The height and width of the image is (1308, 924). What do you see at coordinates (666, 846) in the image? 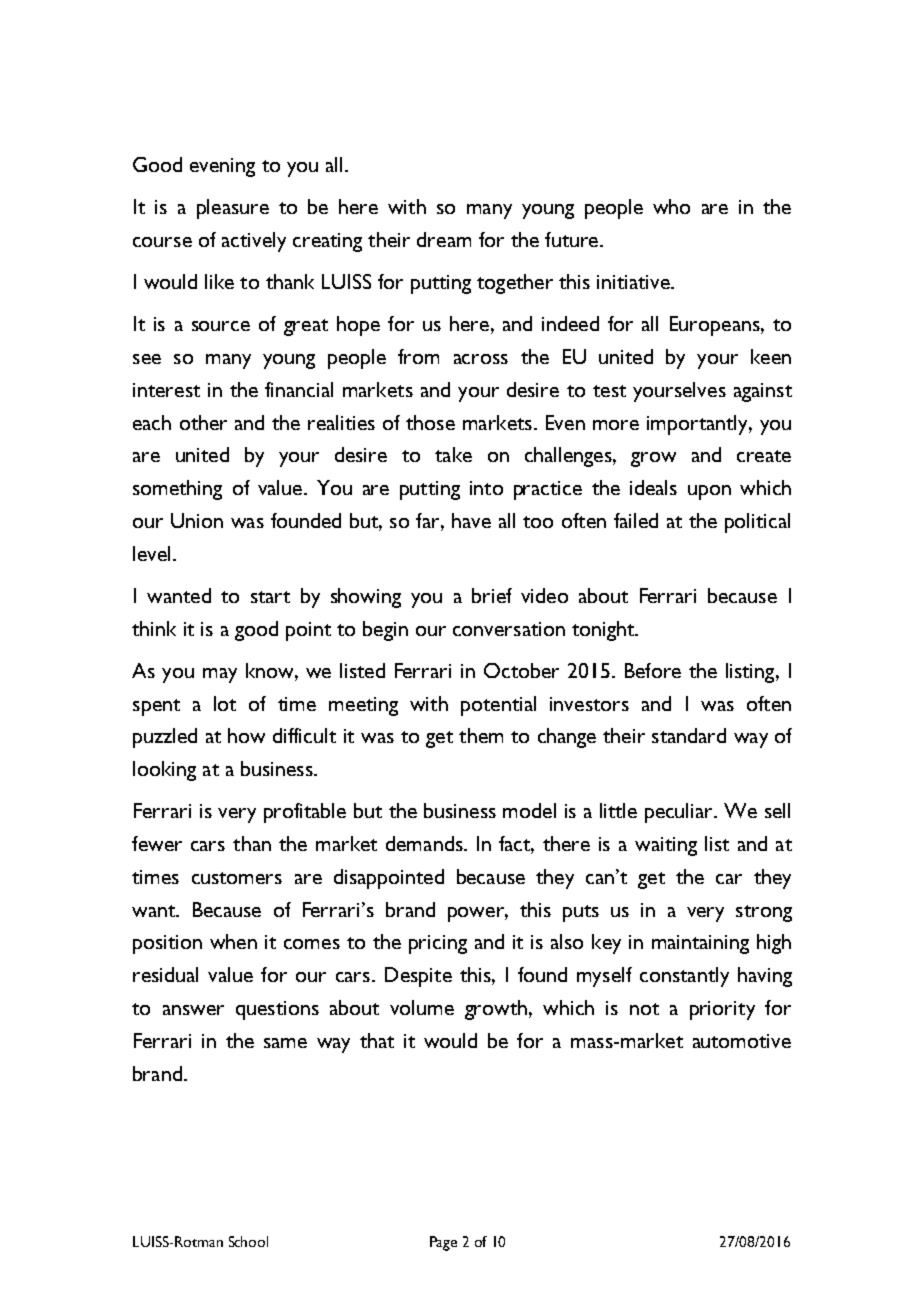
I see `waiting` at bounding box center [666, 846].
